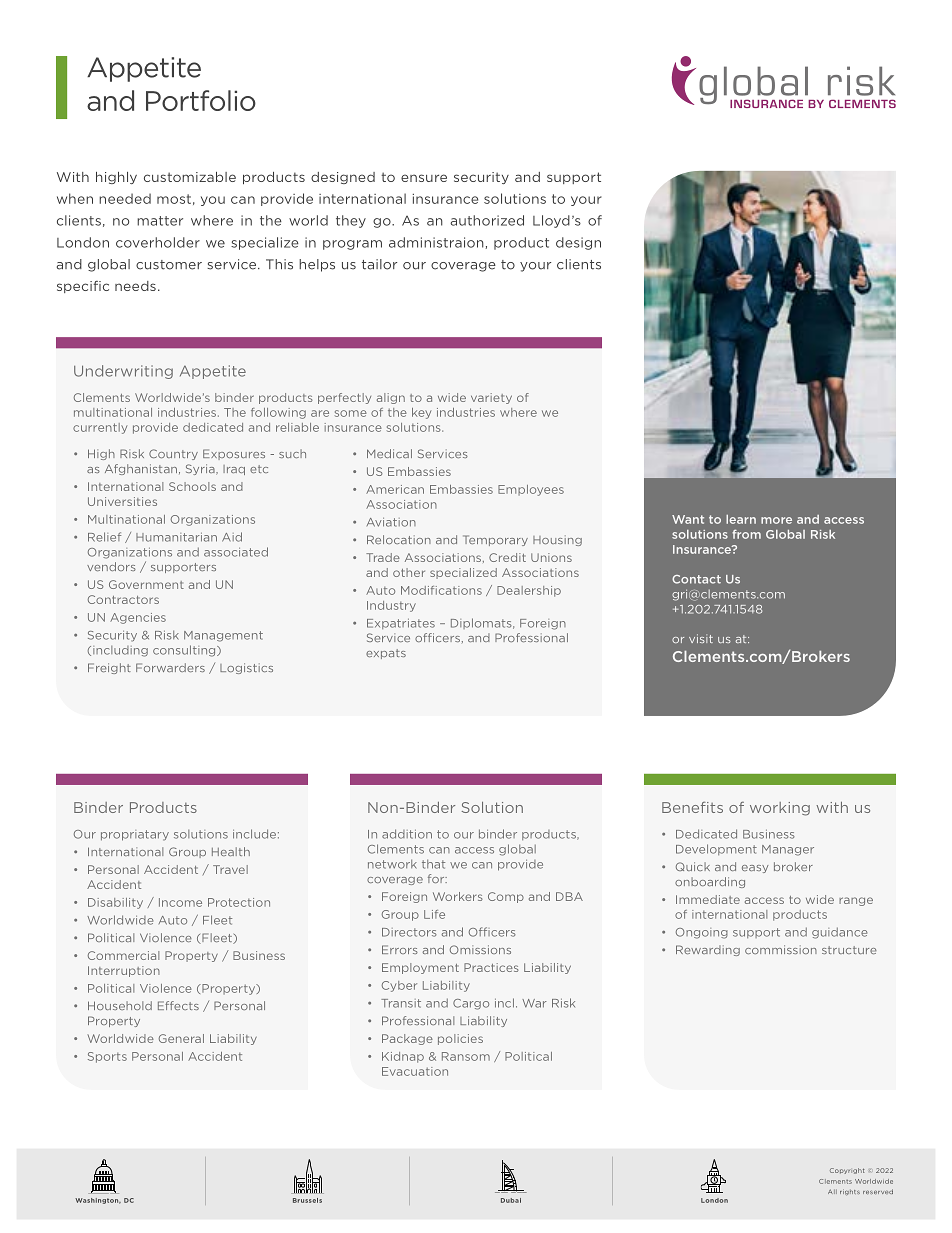  Describe the element at coordinates (424, 178) in the screenshot. I see `ensure` at that location.
